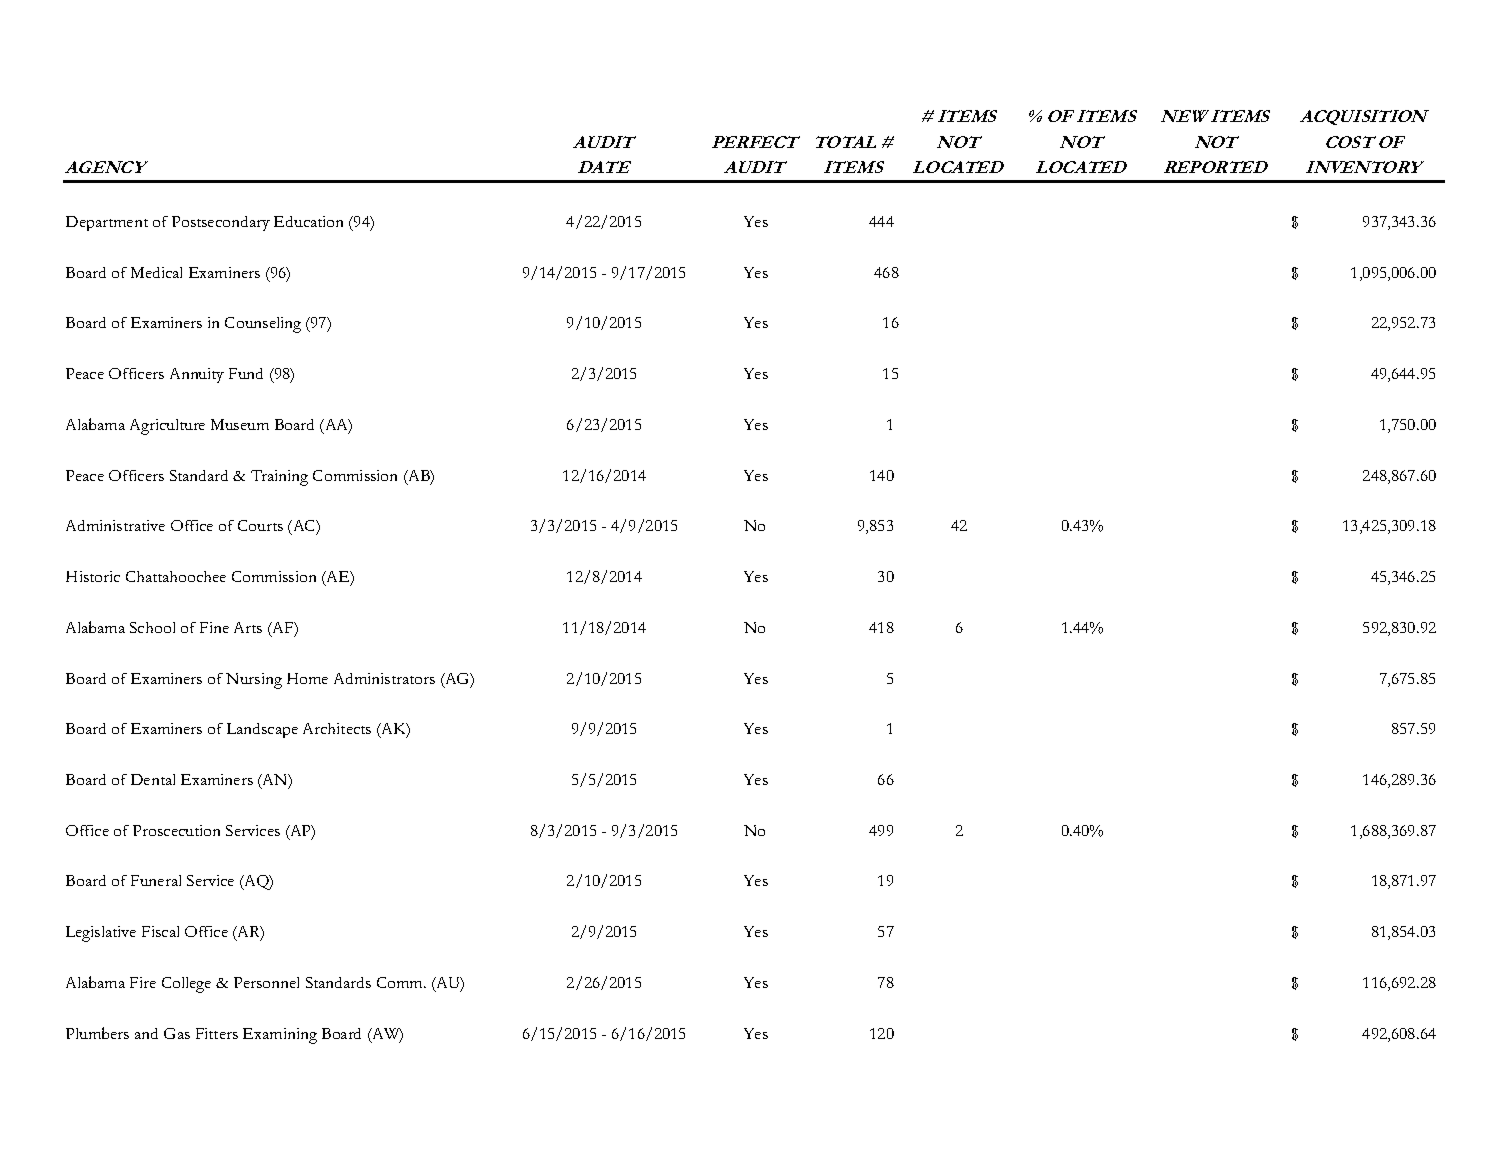  I want to click on School, so click(152, 627).
